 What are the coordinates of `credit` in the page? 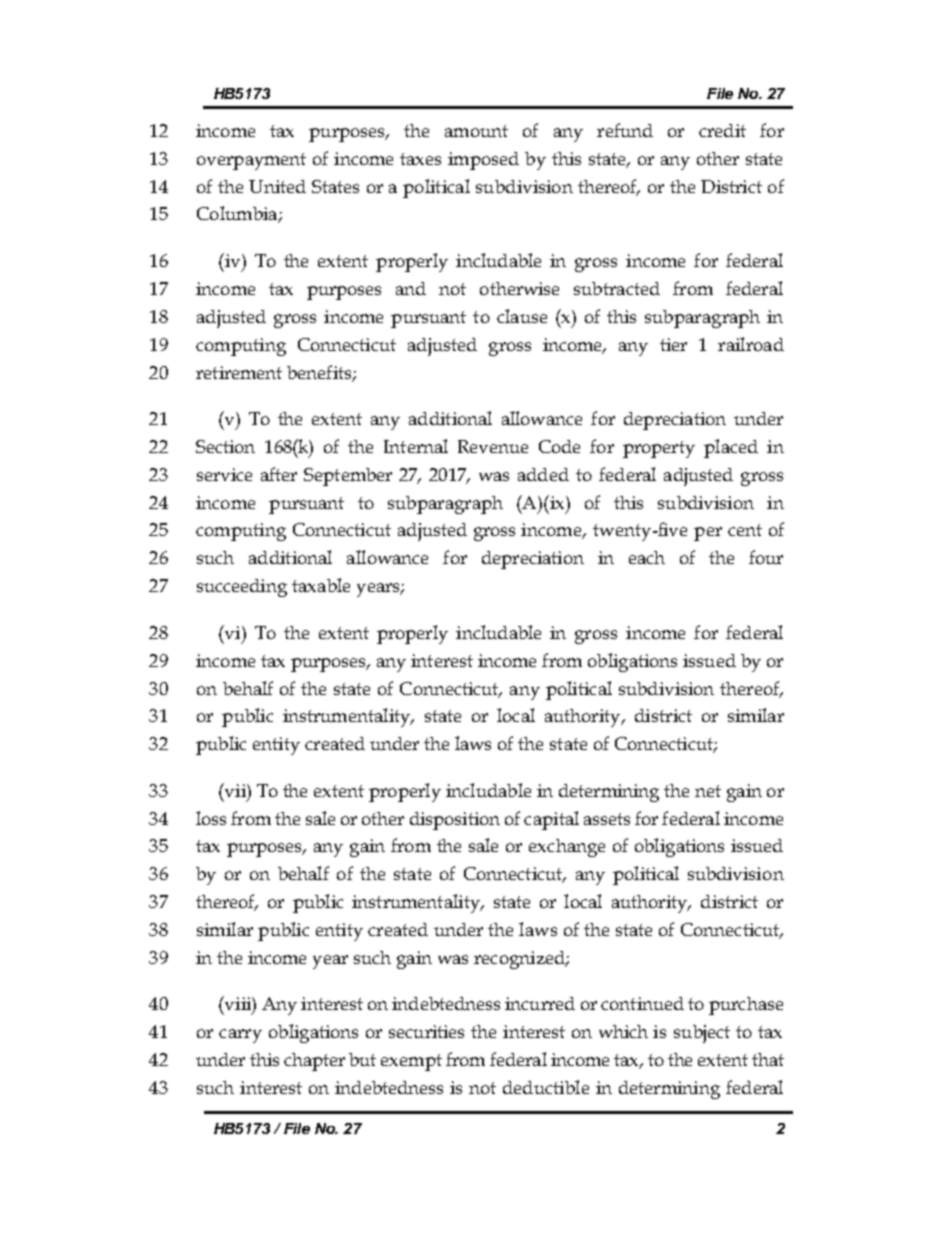 It's located at (722, 130).
